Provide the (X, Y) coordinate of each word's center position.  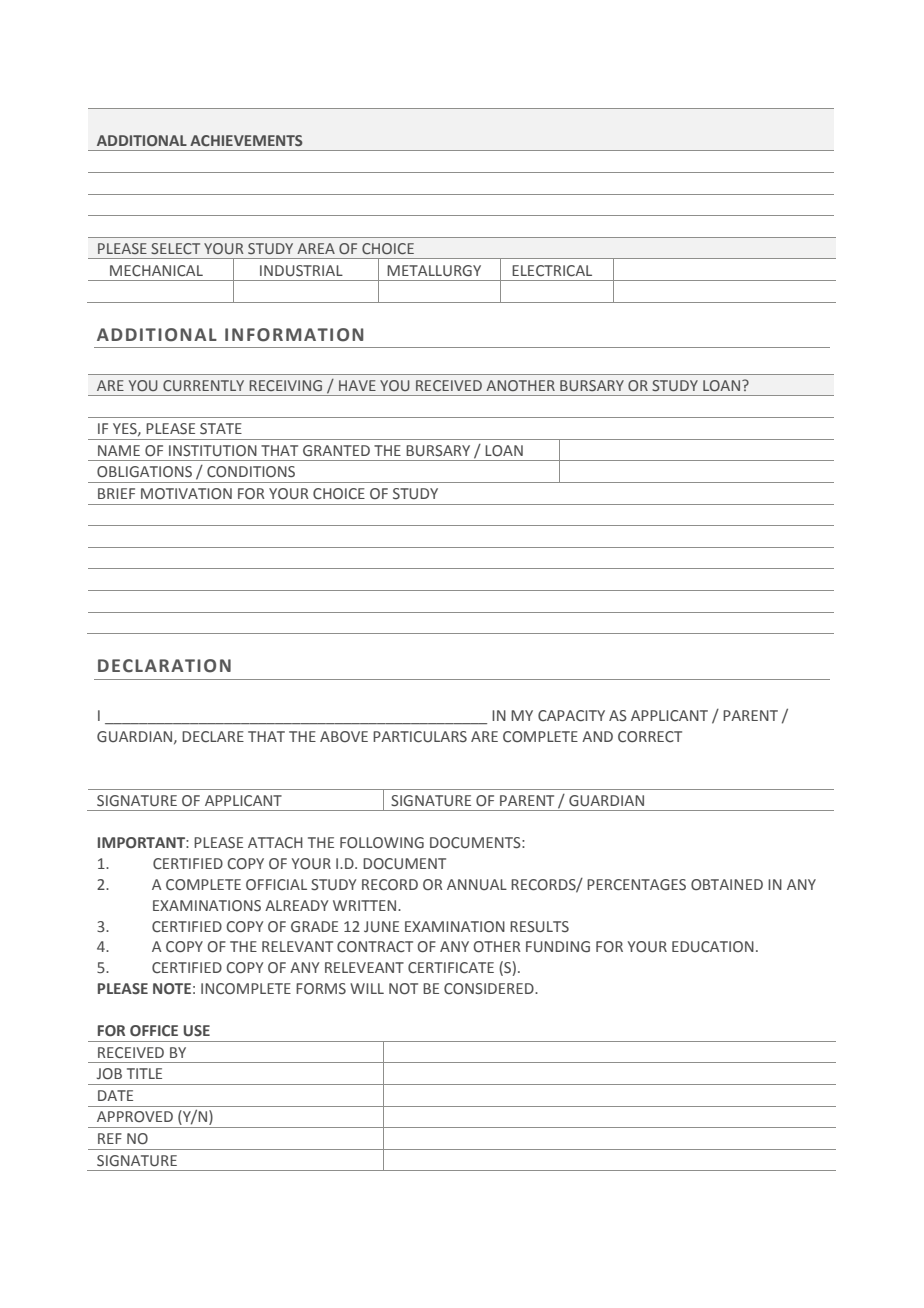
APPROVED (135, 1116)
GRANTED (336, 451)
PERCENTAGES (636, 885)
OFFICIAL (276, 884)
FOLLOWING (382, 842)
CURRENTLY (203, 385)
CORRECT (650, 736)
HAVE (357, 385)
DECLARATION (164, 666)
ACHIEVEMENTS (246, 140)
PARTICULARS (420, 737)
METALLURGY (434, 271)
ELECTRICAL (552, 271)
